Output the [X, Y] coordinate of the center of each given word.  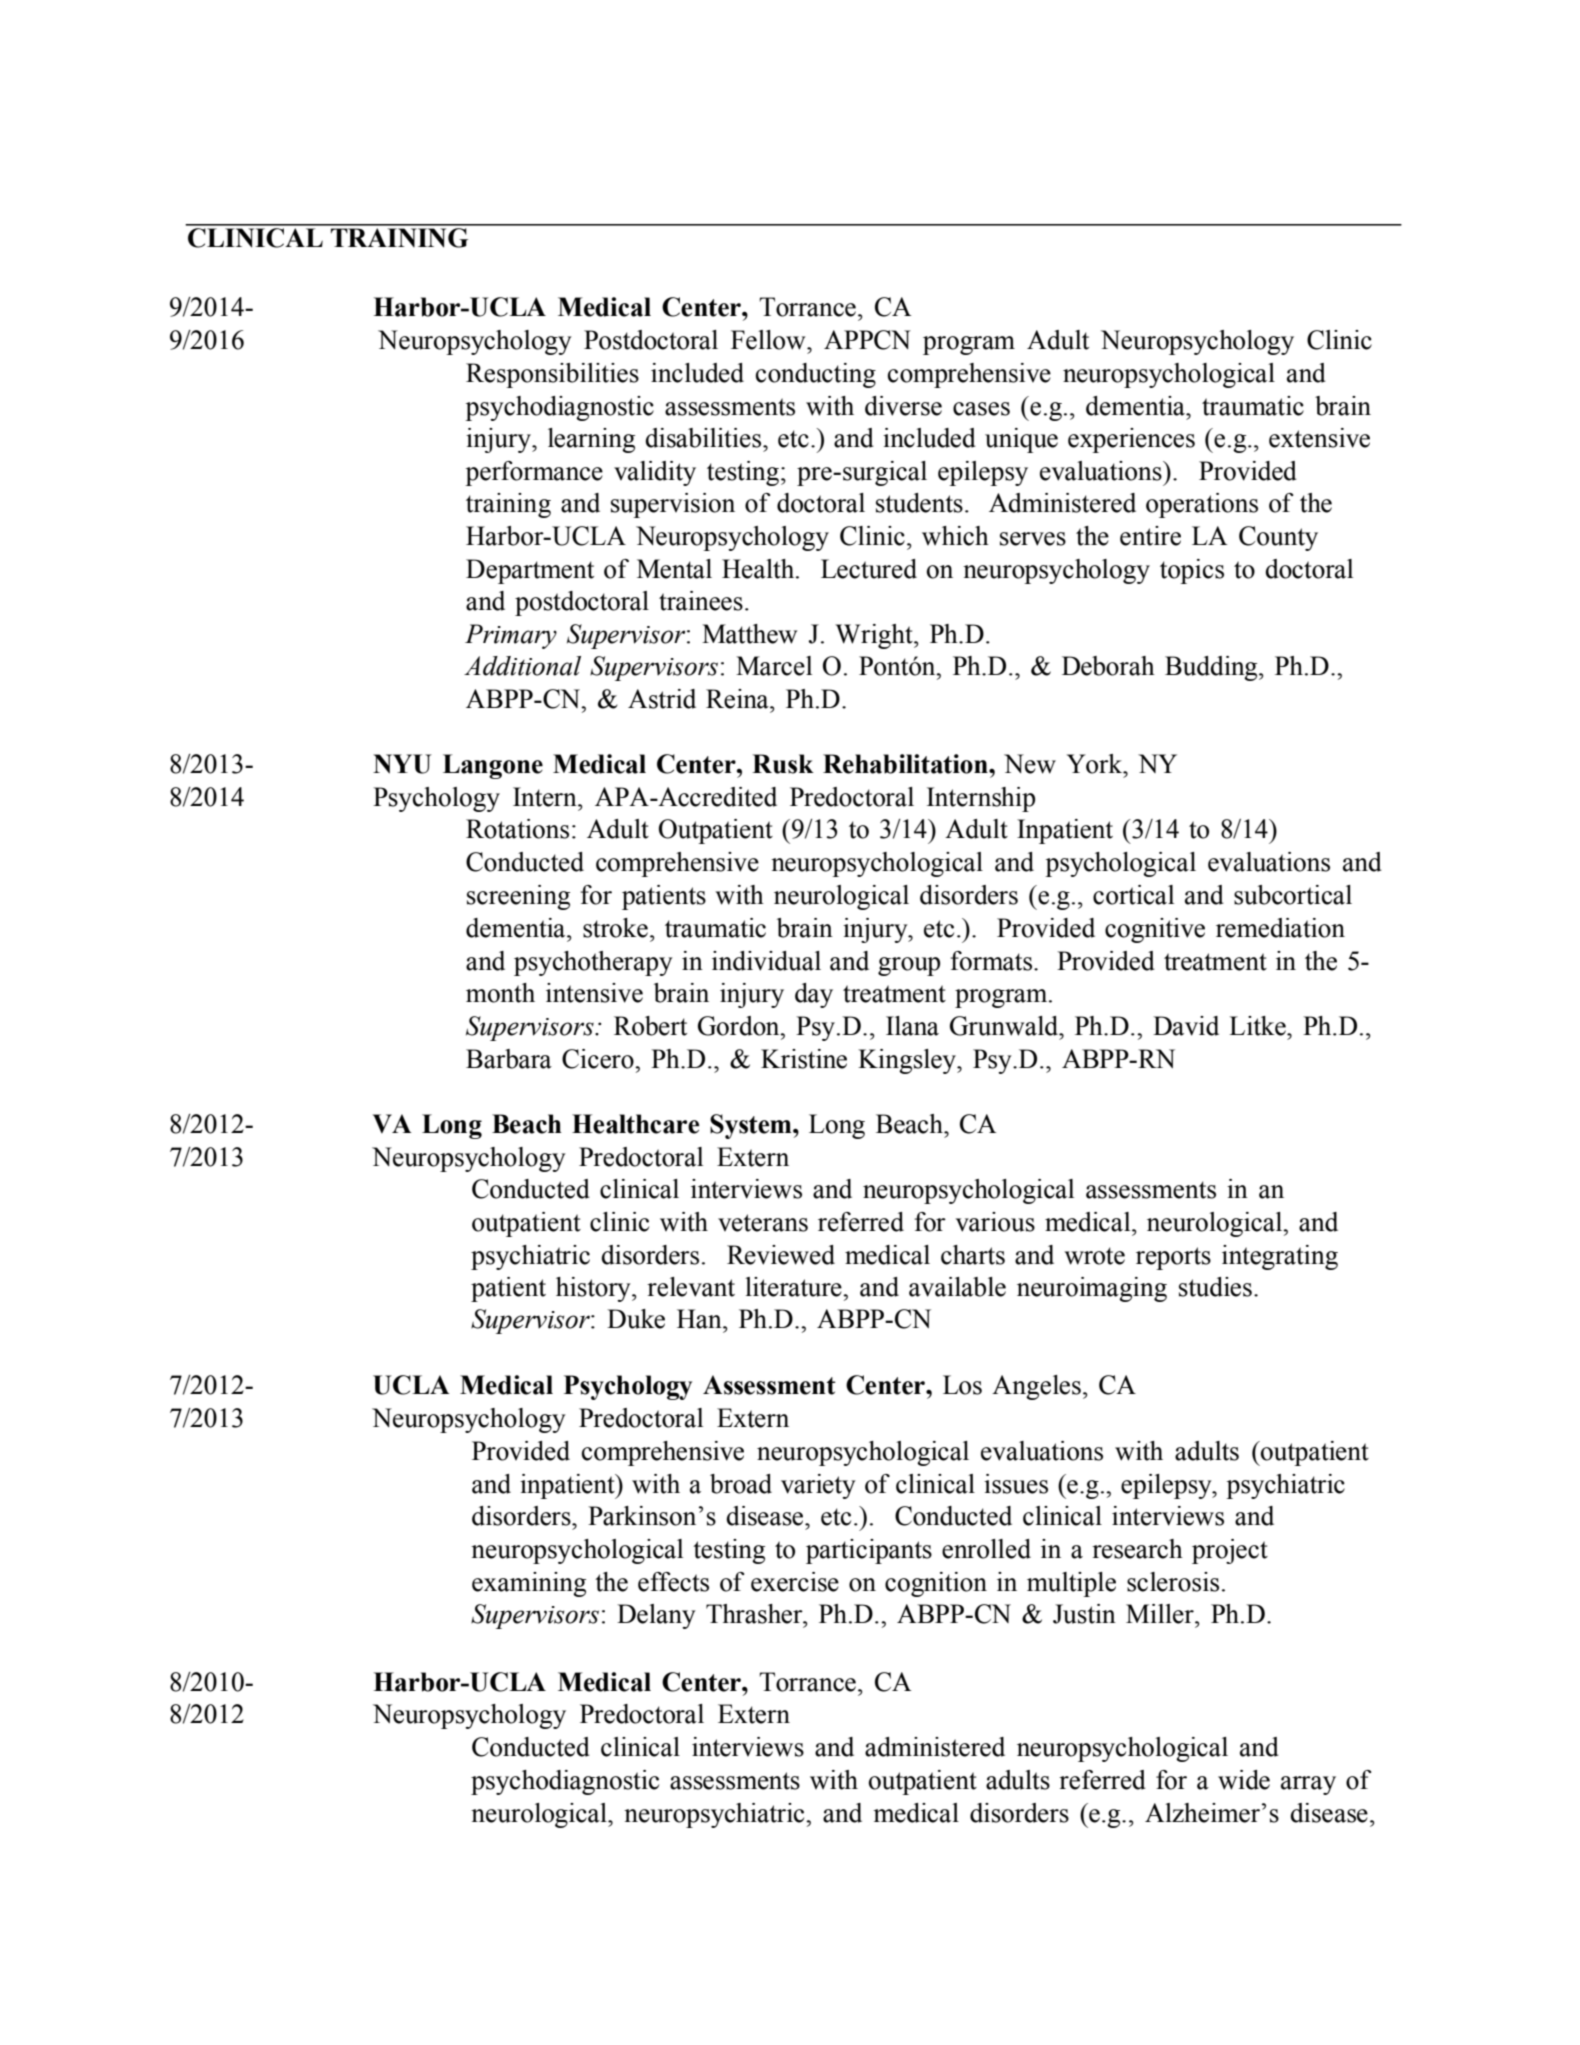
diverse [903, 406]
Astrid [662, 699]
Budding [1212, 668]
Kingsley [908, 1061]
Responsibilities [552, 375]
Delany [656, 1616]
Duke [636, 1319]
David [1186, 1026]
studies [1215, 1287]
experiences [1131, 440]
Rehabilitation [906, 764]
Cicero [599, 1059]
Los [962, 1385]
